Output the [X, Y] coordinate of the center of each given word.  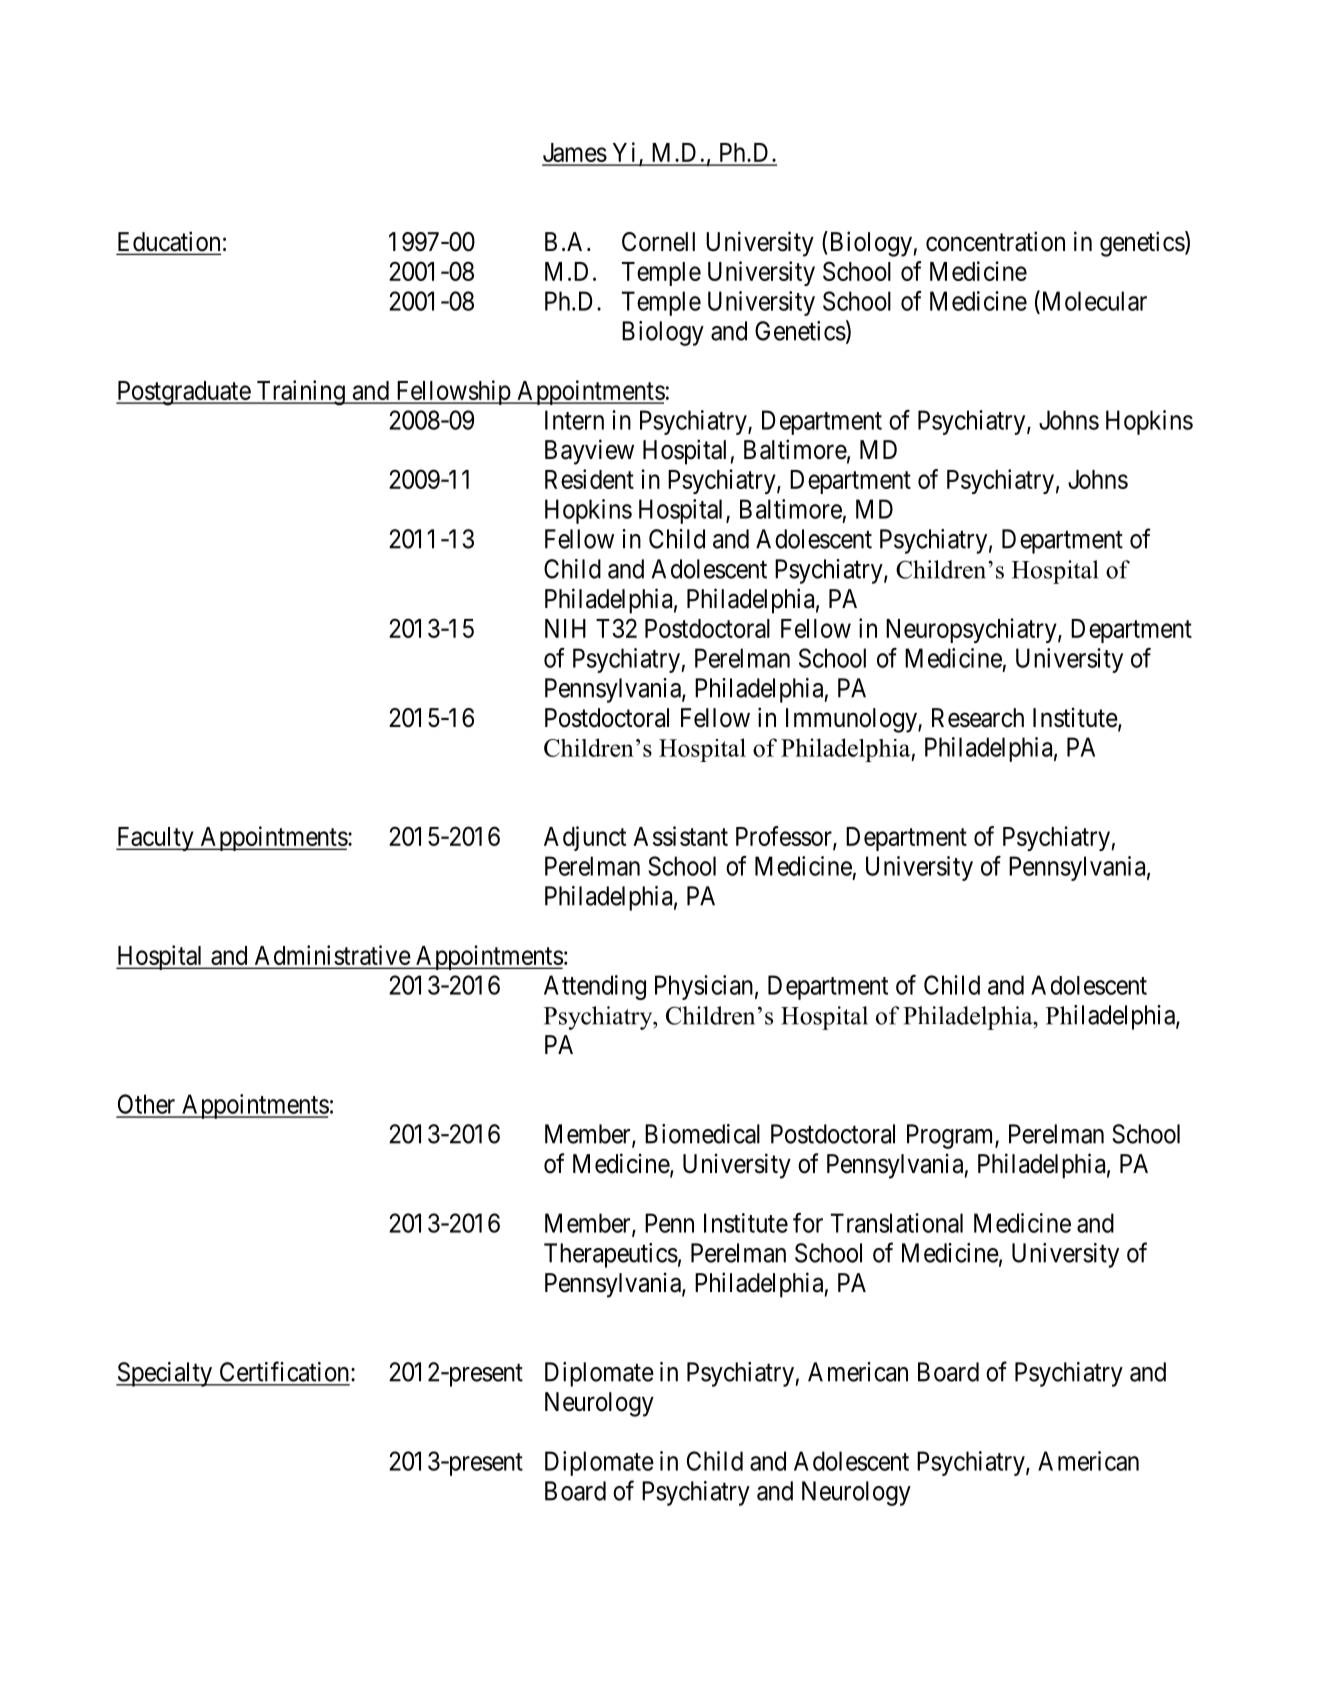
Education [169, 242]
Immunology [852, 720]
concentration [995, 241]
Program [951, 1136]
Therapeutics [611, 1255]
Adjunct [585, 838]
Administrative [331, 956]
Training [300, 393]
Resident [589, 479]
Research [978, 718]
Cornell [658, 242]
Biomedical [702, 1134]
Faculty [156, 839]
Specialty [165, 1374]
